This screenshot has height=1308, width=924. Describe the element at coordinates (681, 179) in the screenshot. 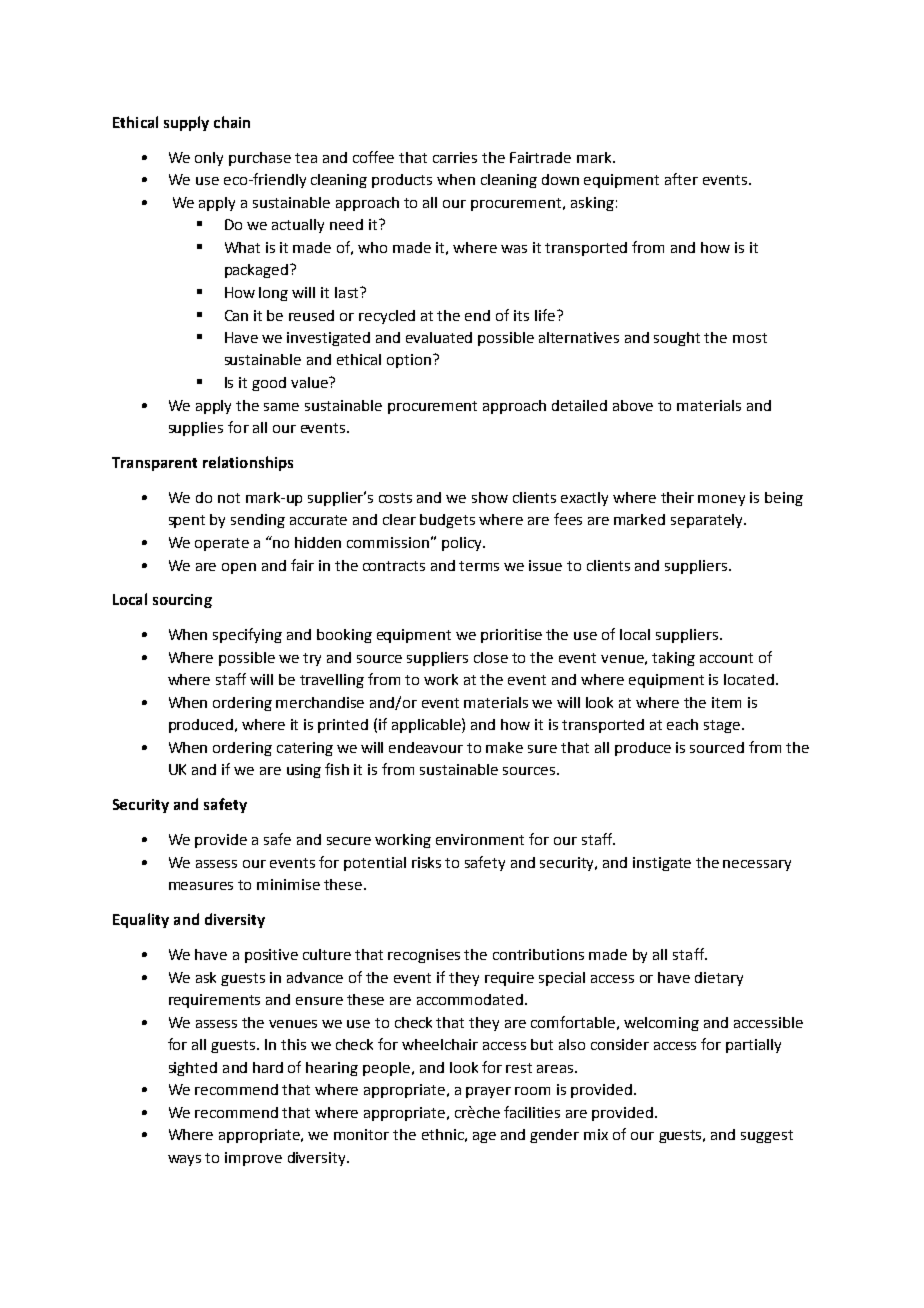

I see `after` at that location.
